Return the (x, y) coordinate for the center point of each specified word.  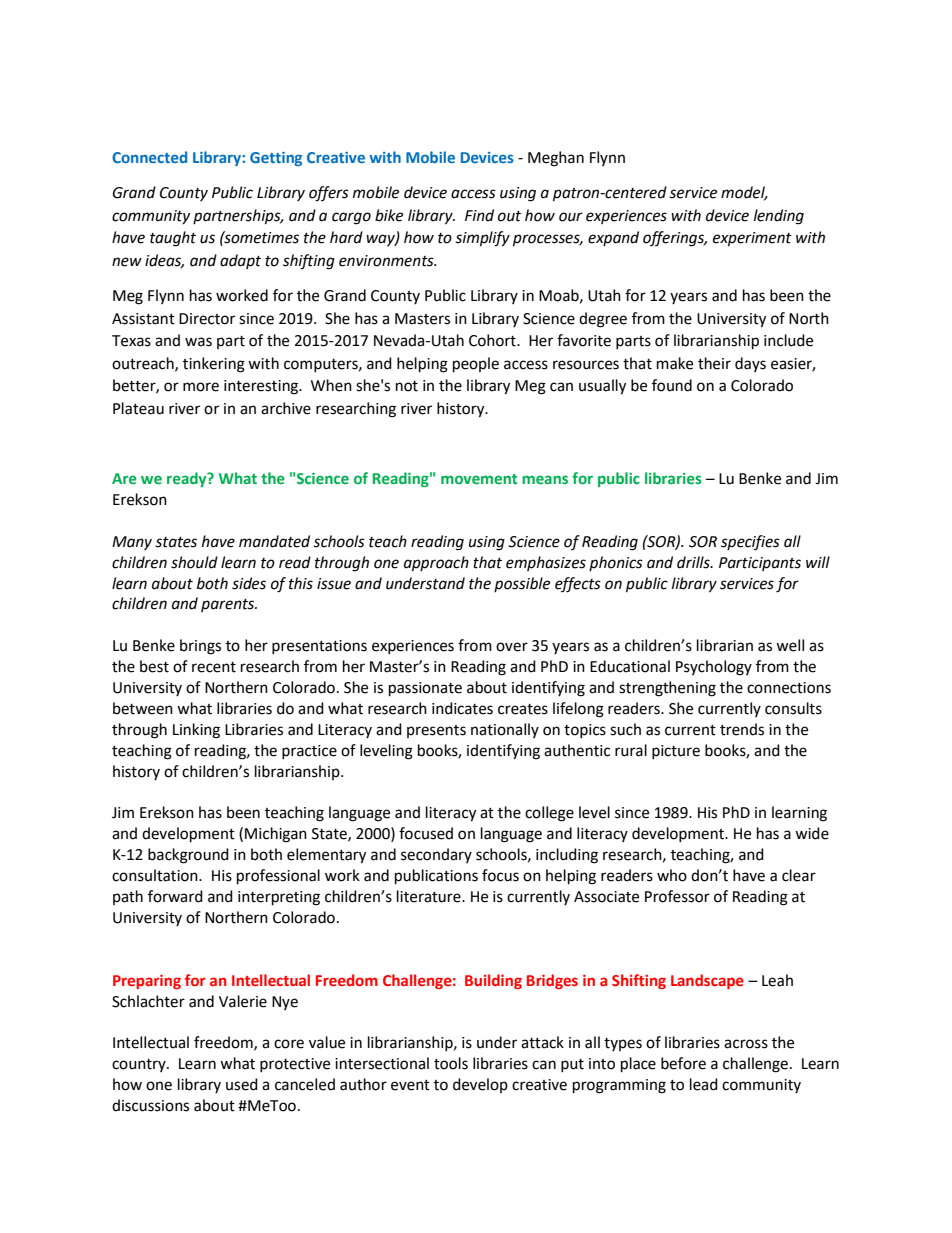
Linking (196, 731)
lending (779, 217)
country (140, 1065)
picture (676, 752)
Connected (149, 157)
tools (451, 1063)
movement (479, 479)
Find (479, 215)
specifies (750, 542)
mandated (274, 541)
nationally (505, 730)
